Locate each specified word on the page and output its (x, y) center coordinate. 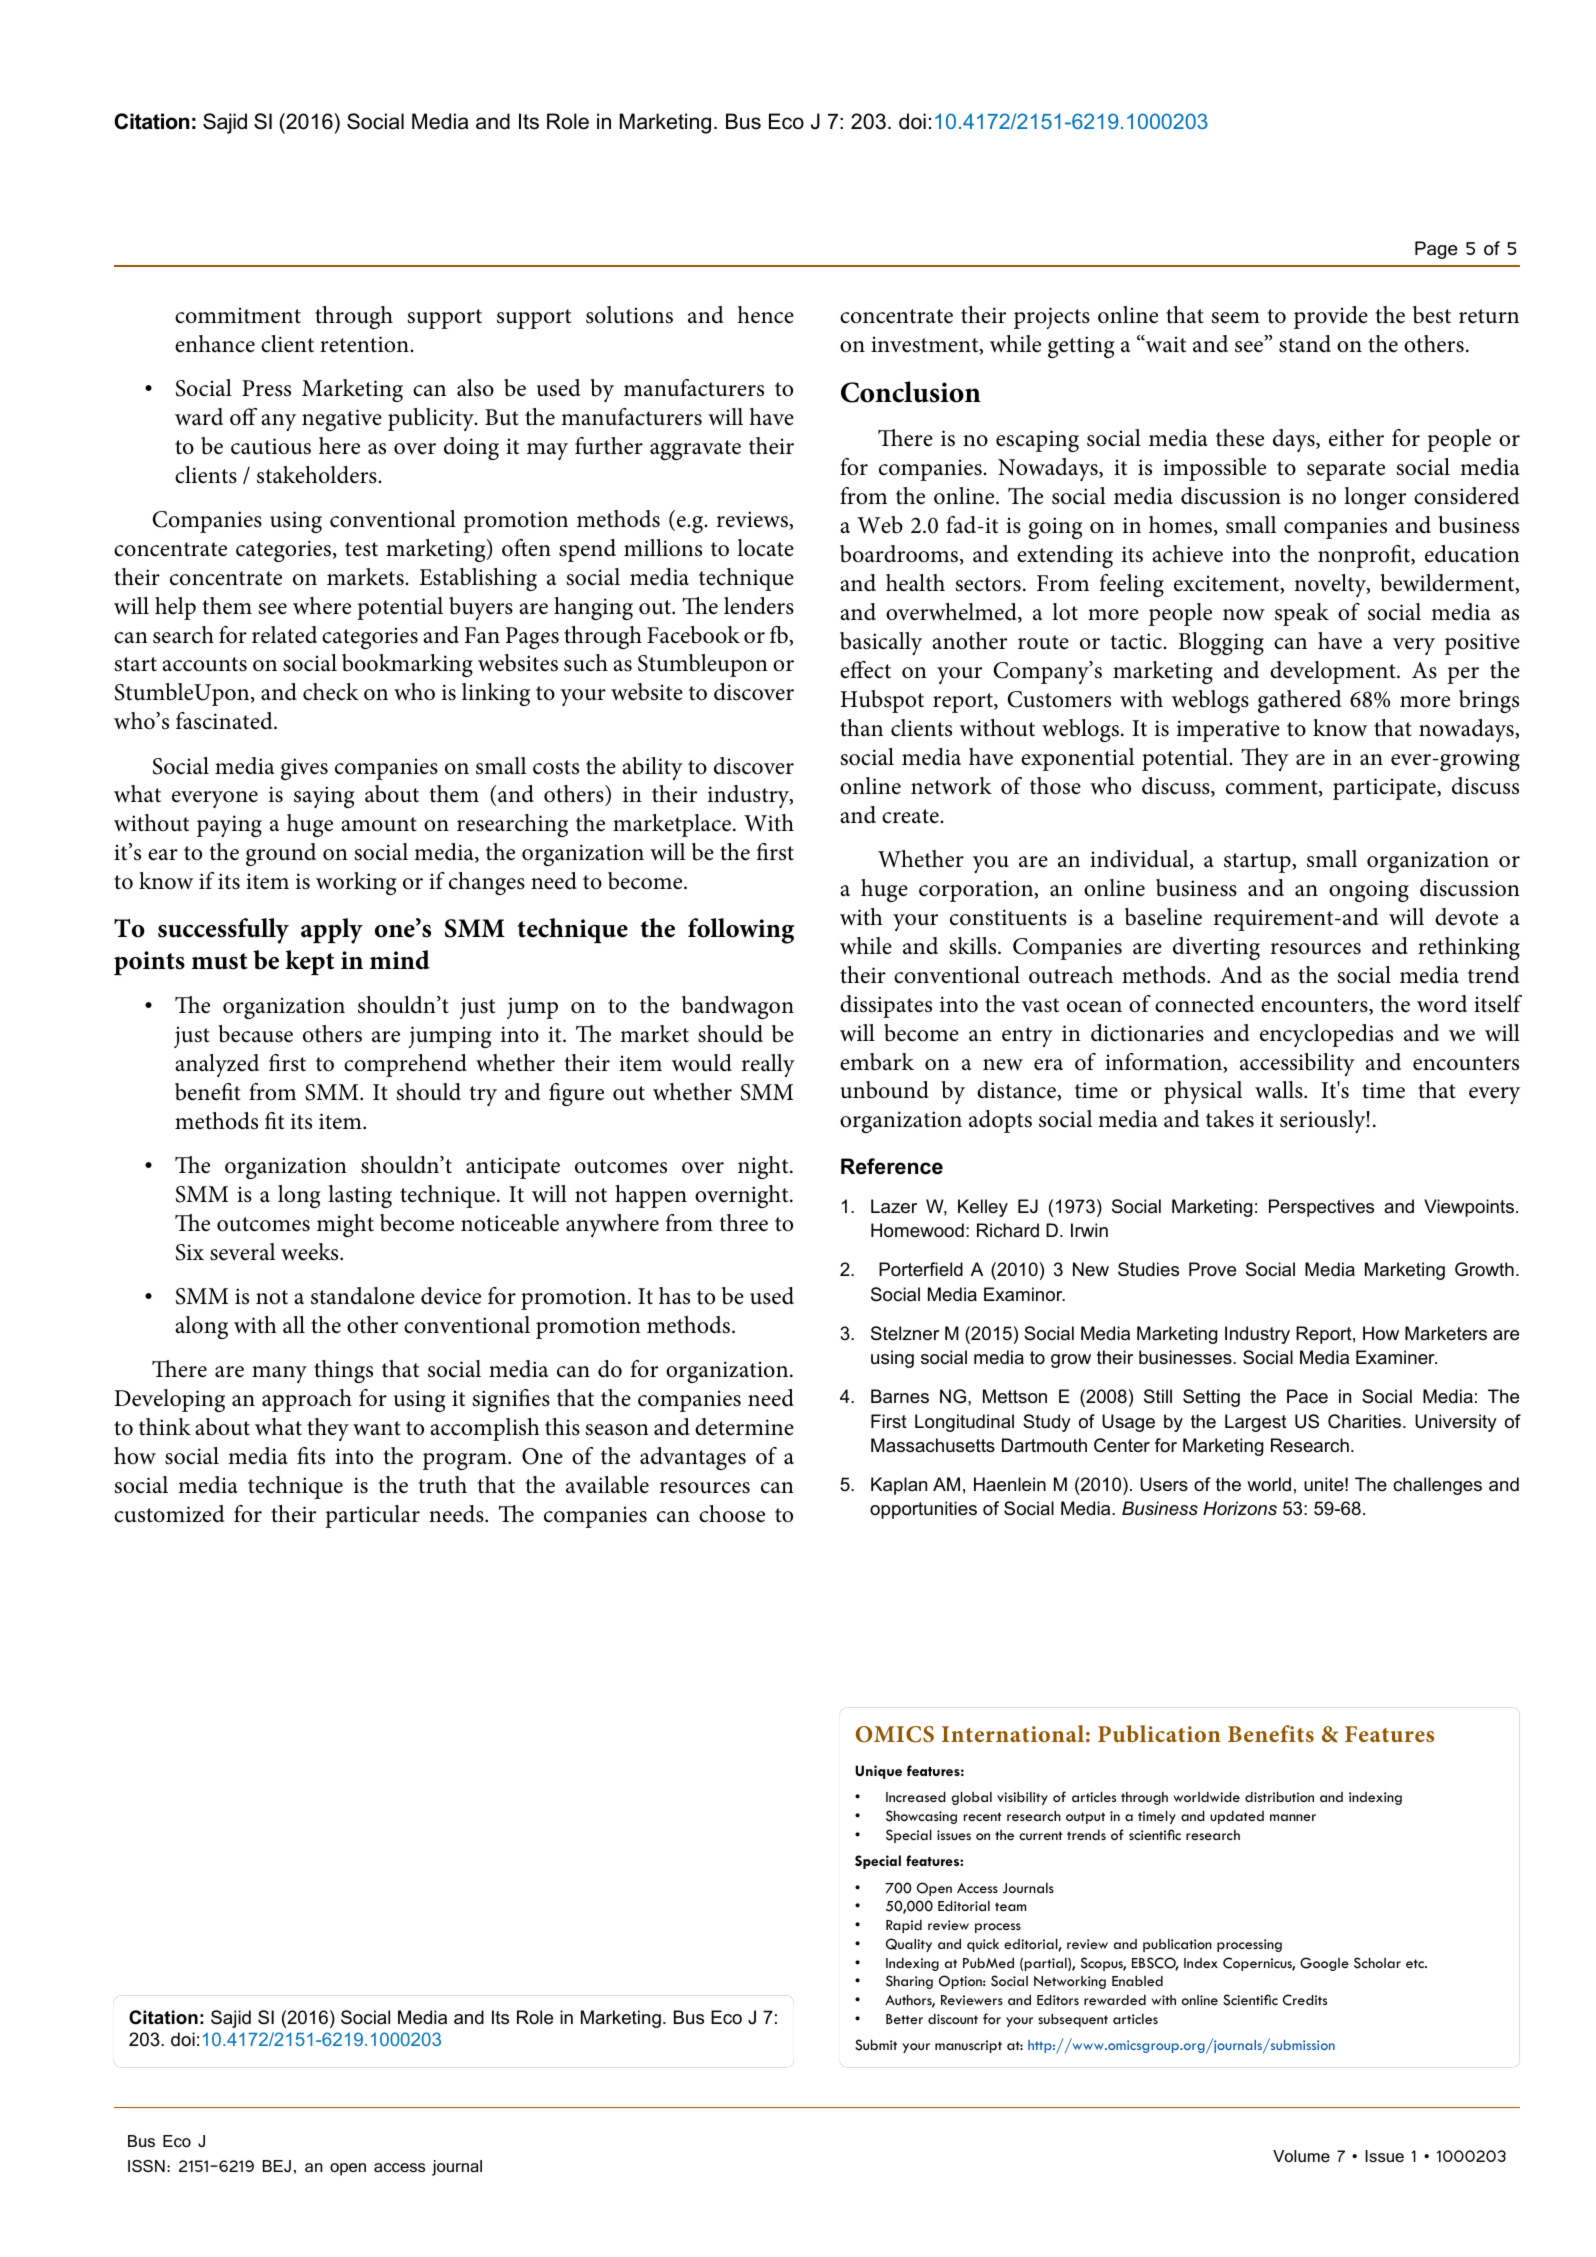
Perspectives (1321, 1208)
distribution (1279, 1797)
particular (372, 1516)
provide (1331, 317)
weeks (311, 1252)
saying (324, 797)
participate (1385, 789)
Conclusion (911, 392)
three (743, 1223)
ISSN (146, 2166)
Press (266, 388)
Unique (878, 1772)
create (911, 816)
